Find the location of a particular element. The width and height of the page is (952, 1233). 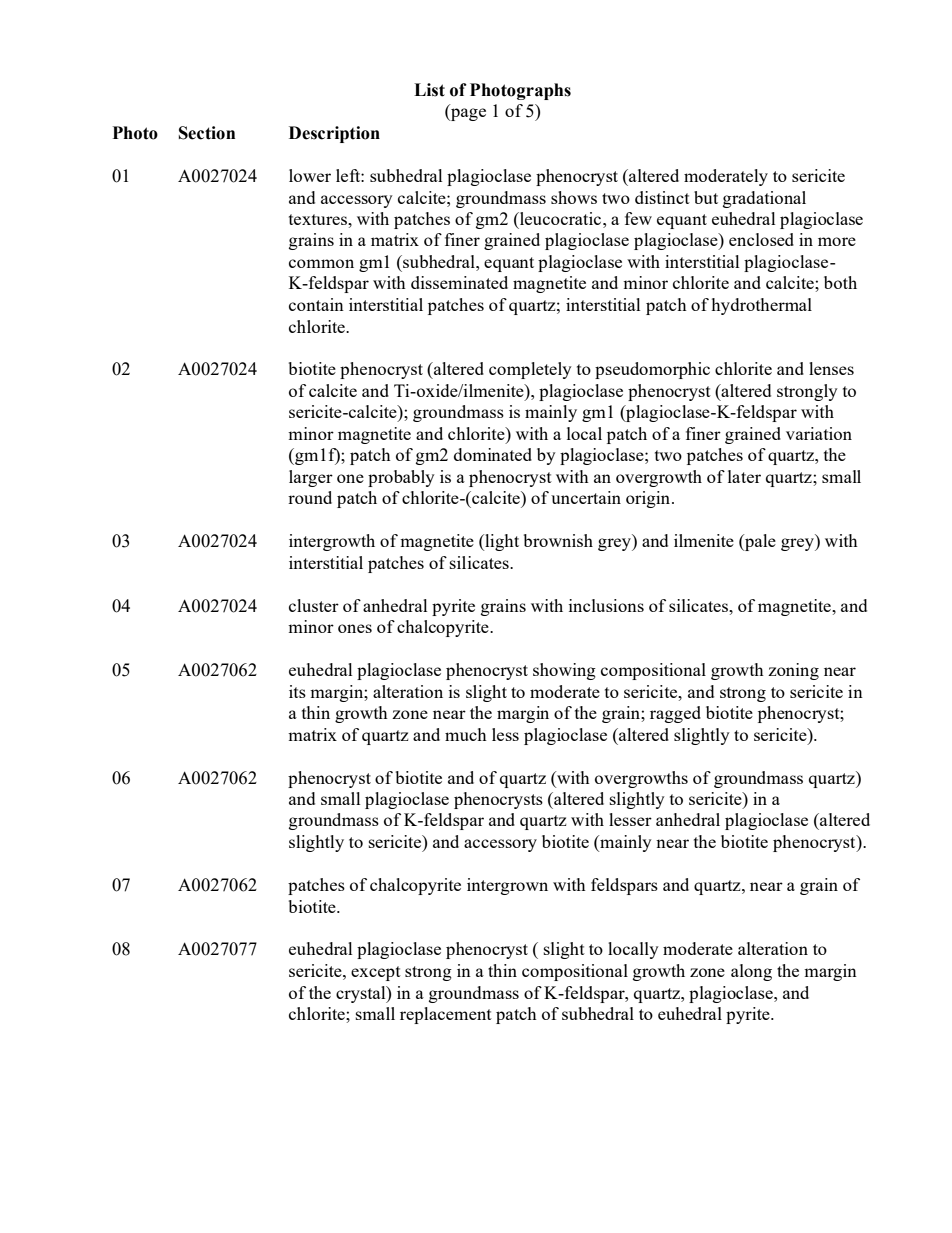

Description is located at coordinates (334, 134).
